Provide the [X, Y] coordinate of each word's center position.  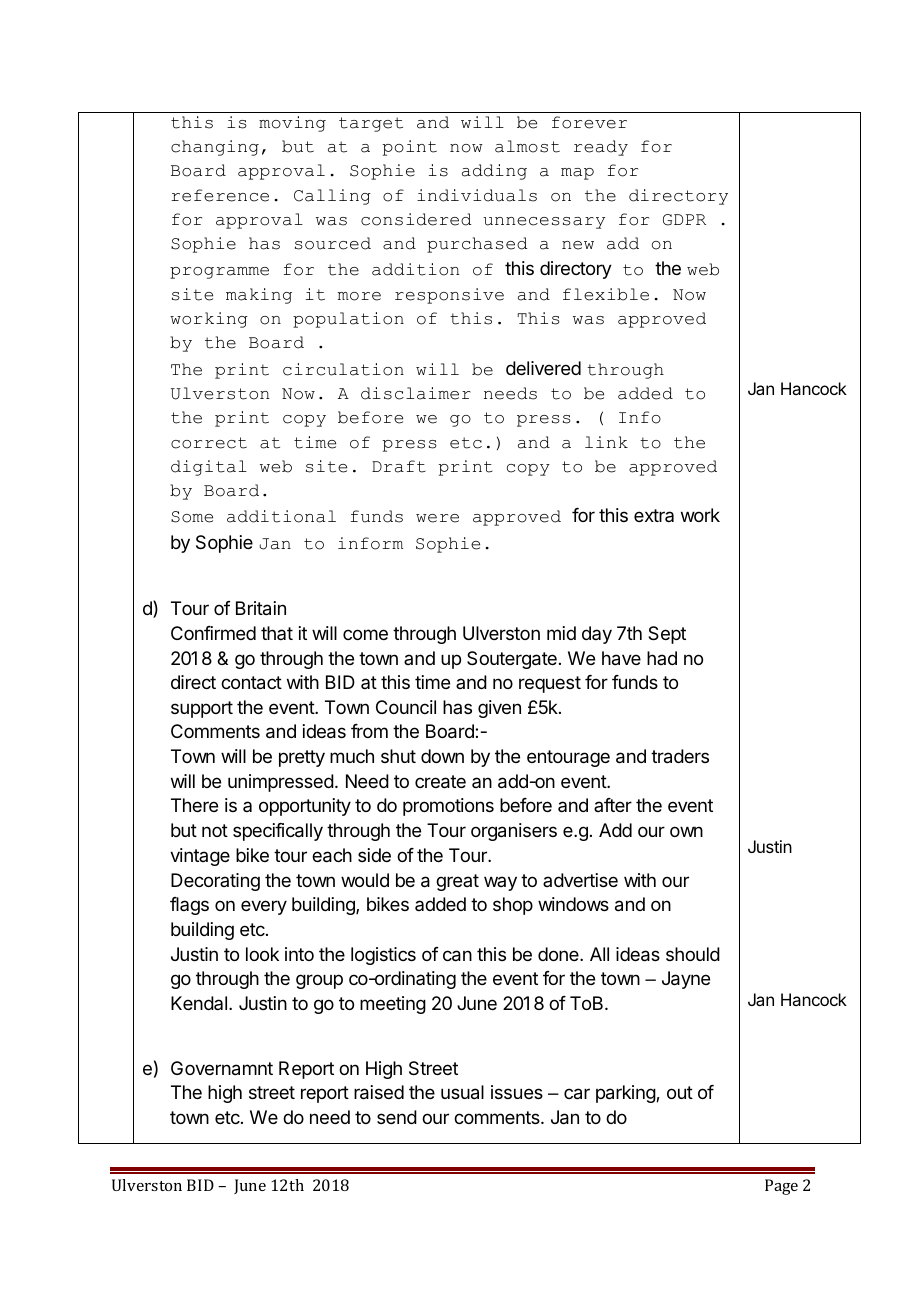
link [606, 442]
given [499, 709]
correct [209, 443]
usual [462, 1092]
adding [494, 172]
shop [513, 906]
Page [781, 1187]
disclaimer [416, 393]
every [264, 907]
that [277, 633]
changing [215, 148]
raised [379, 1092]
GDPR [684, 220]
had [662, 658]
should [693, 954]
